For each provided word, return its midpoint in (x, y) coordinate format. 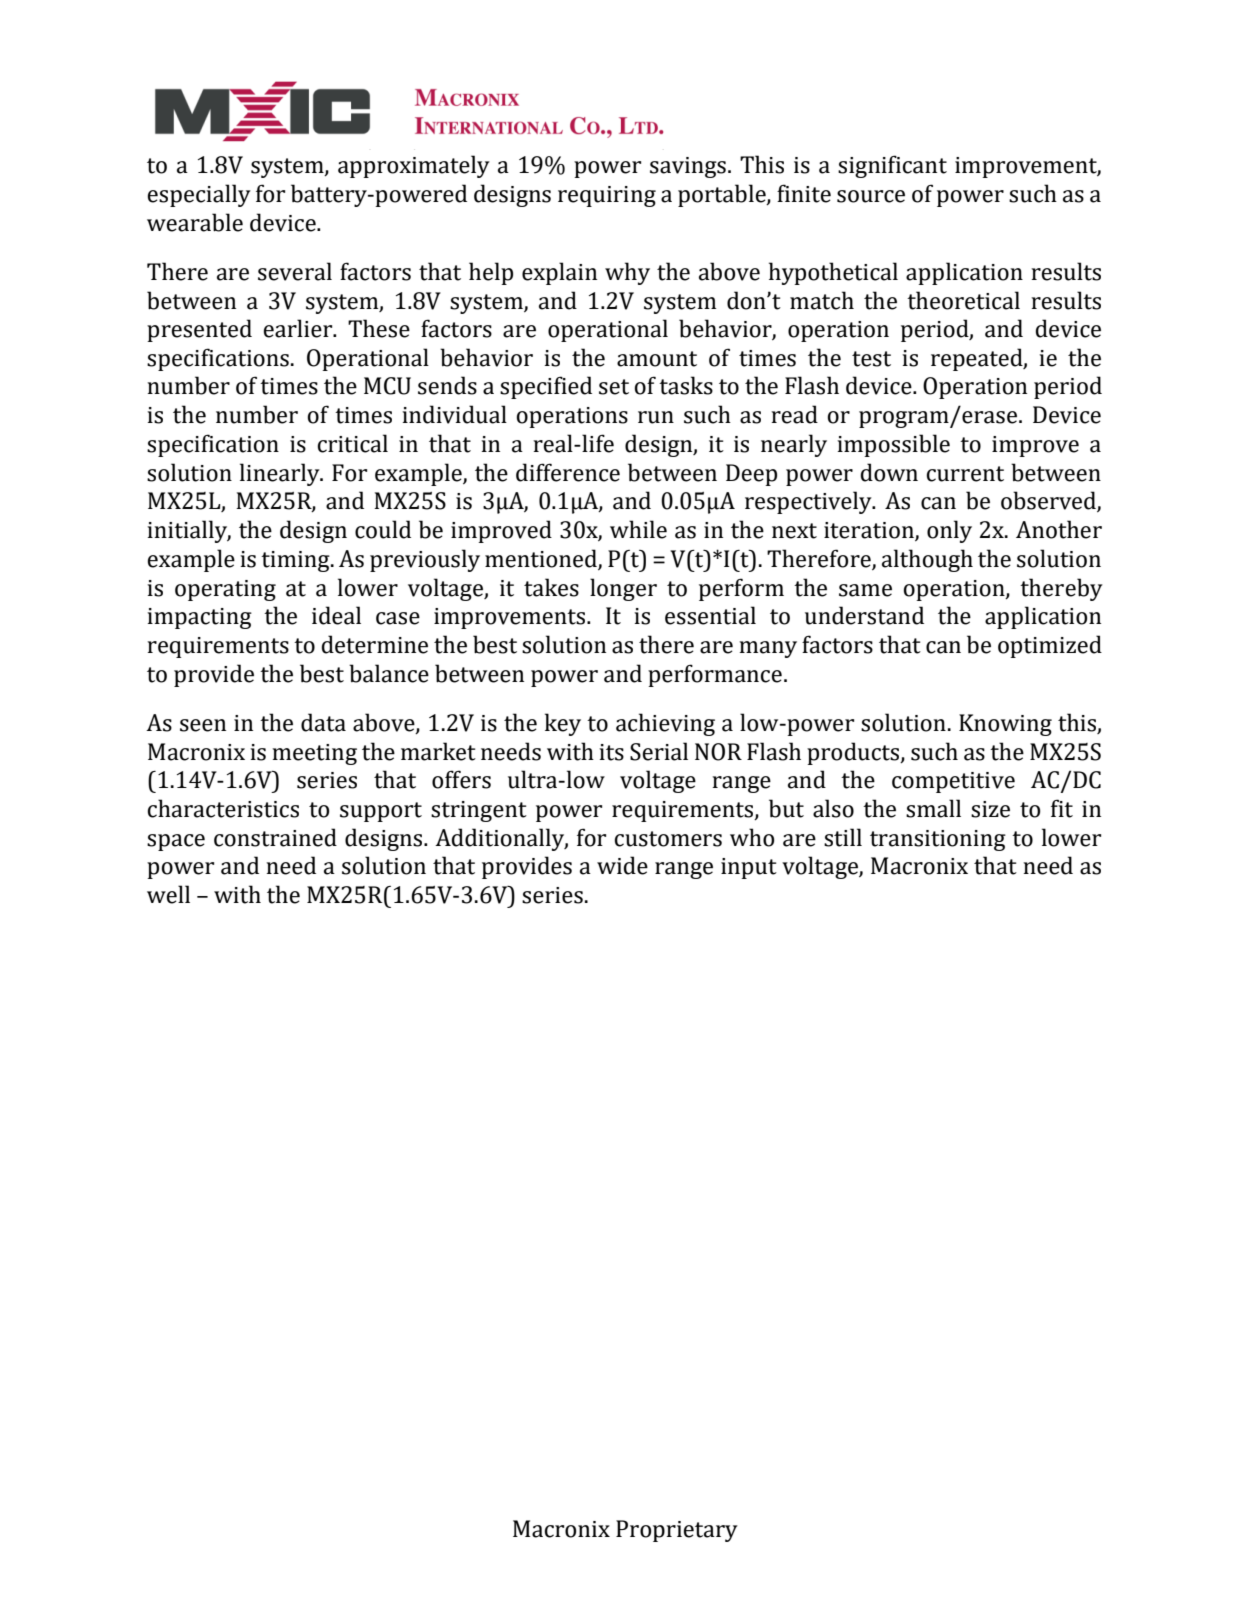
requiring (607, 196)
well (168, 894)
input (749, 868)
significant (892, 166)
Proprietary (677, 1531)
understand (864, 615)
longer (623, 589)
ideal (336, 615)
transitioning (938, 840)
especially (199, 195)
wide (622, 865)
